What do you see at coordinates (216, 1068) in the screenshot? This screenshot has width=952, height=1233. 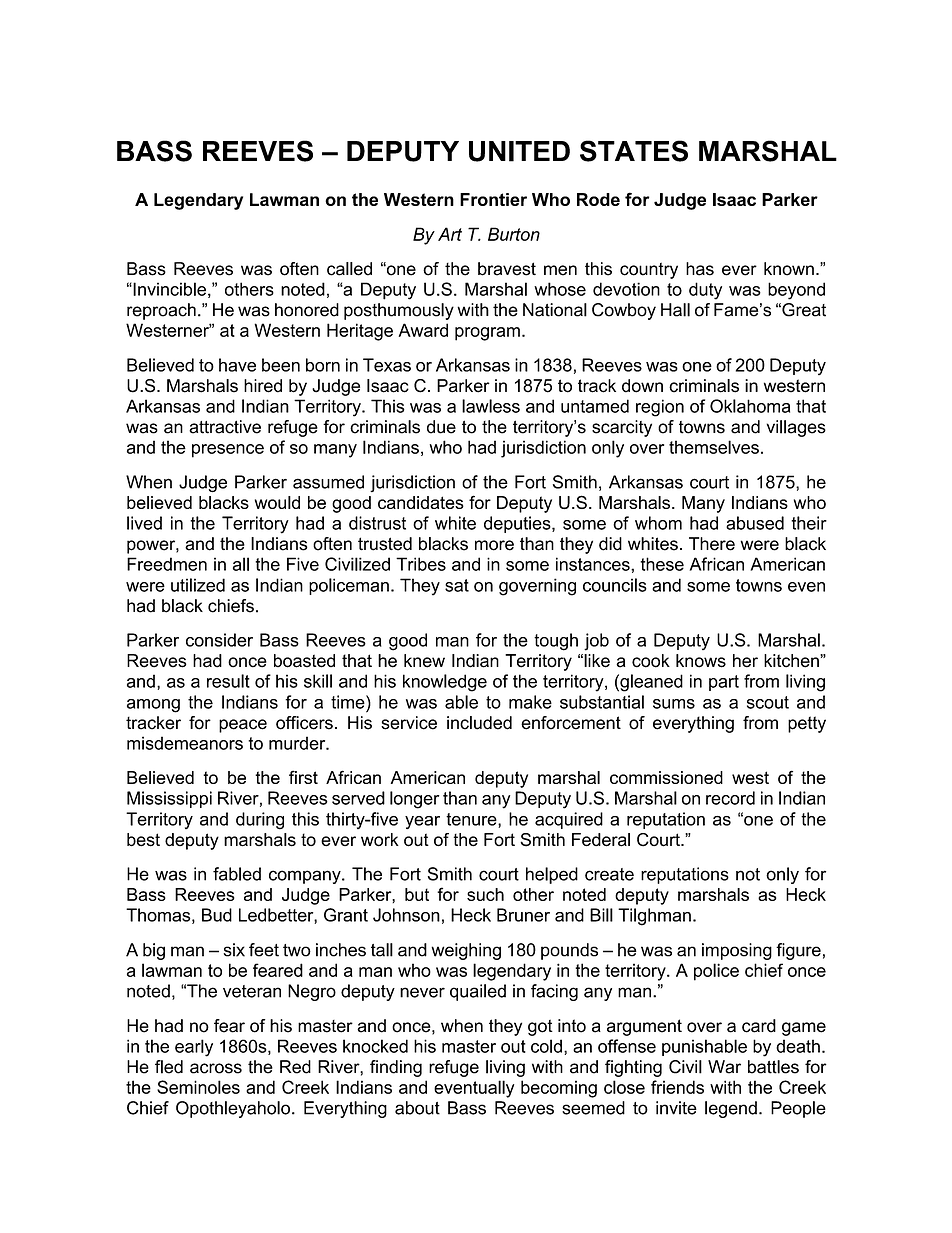 I see `across` at bounding box center [216, 1068].
